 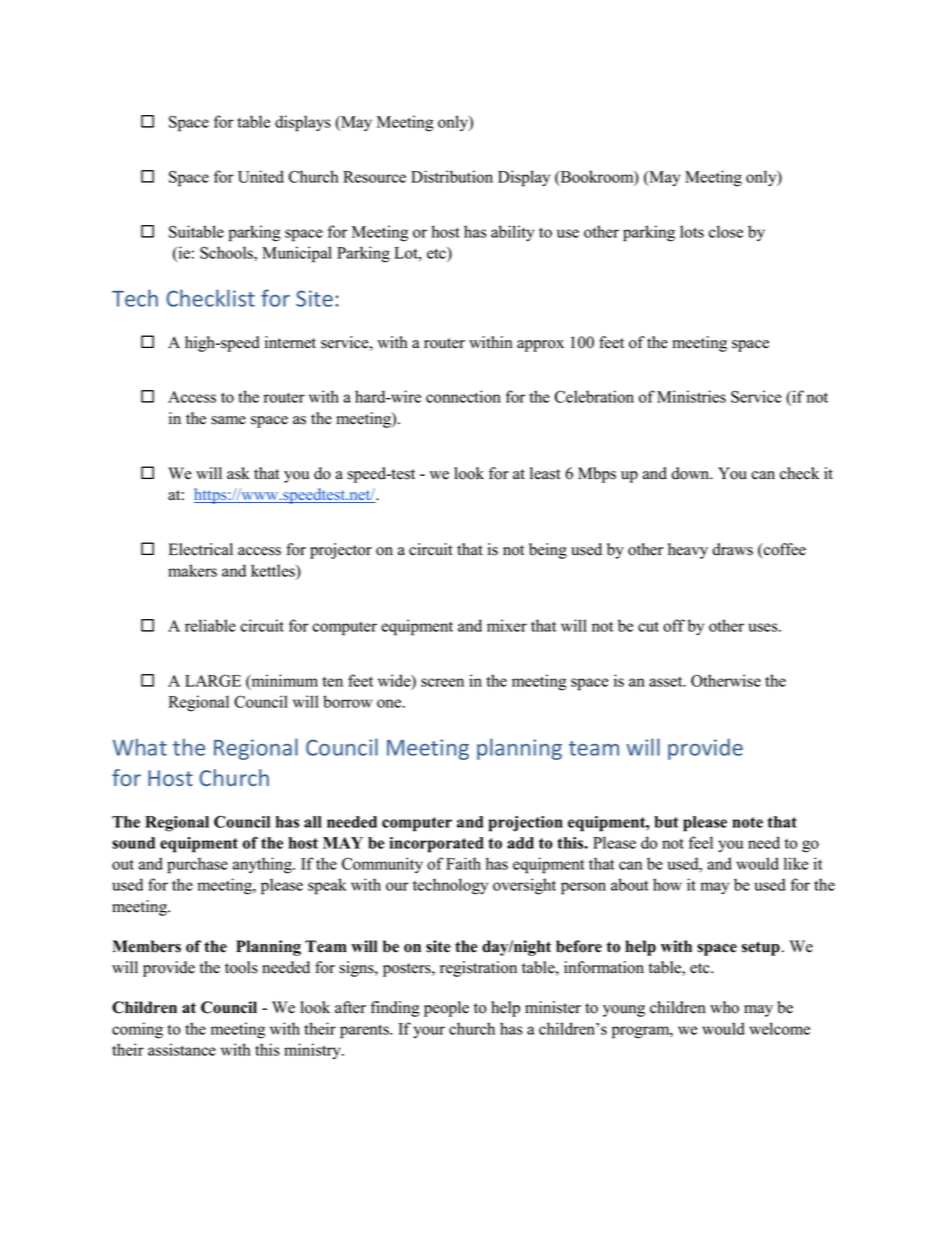 What do you see at coordinates (648, 626) in the screenshot?
I see `cut` at bounding box center [648, 626].
